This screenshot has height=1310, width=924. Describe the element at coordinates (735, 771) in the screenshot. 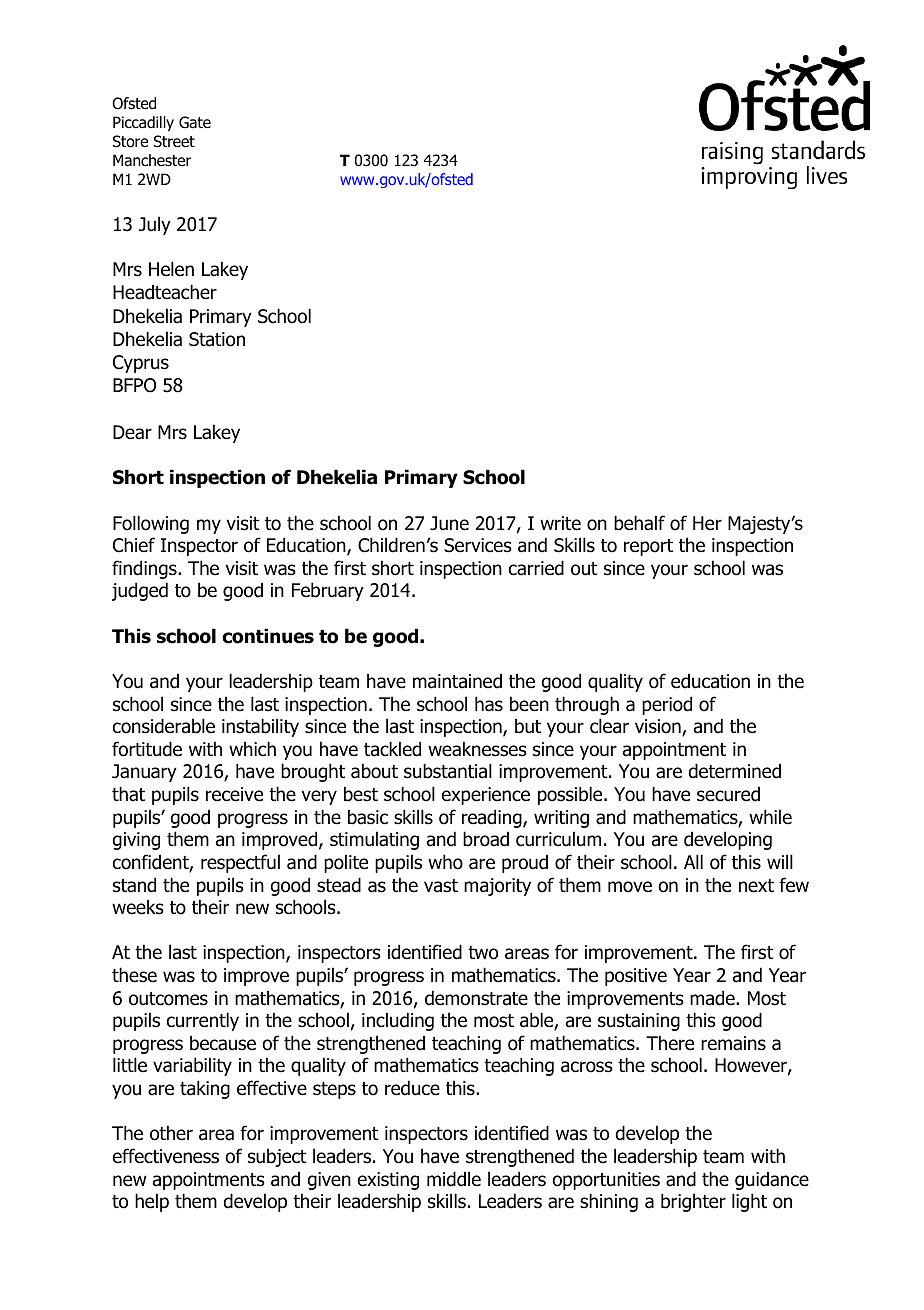

I see `determined` at that location.
